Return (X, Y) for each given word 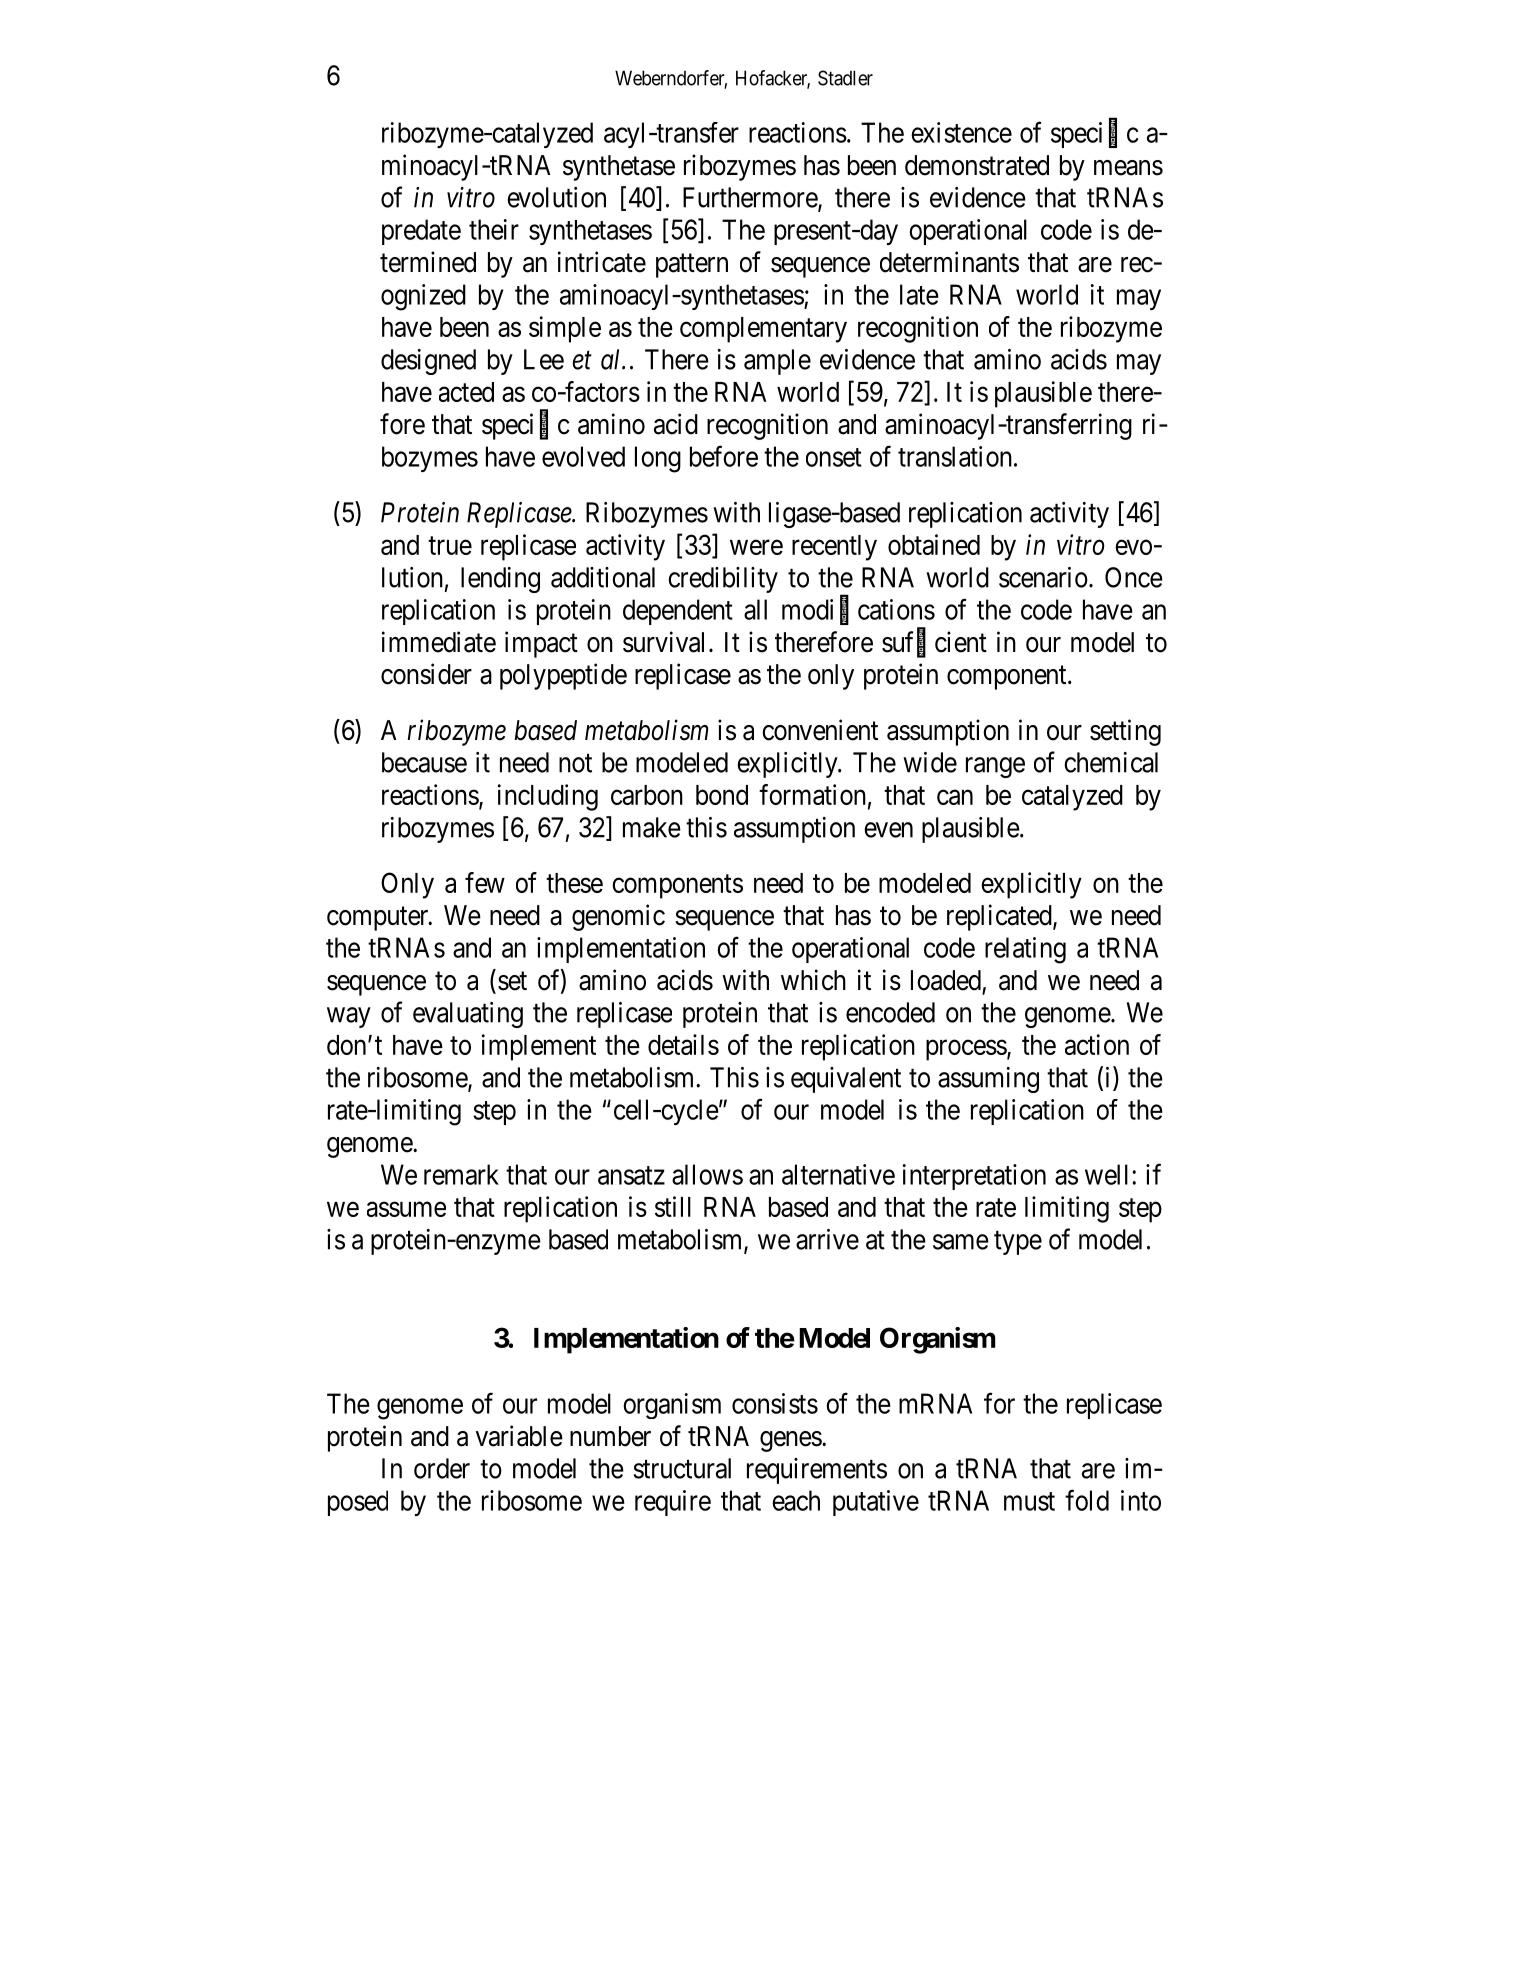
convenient (820, 730)
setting (1125, 732)
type (1018, 1243)
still (673, 1206)
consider (426, 674)
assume (406, 1209)
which (813, 980)
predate (421, 232)
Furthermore (751, 198)
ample (777, 362)
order (442, 1468)
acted (466, 392)
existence (961, 132)
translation (955, 456)
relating (1025, 950)
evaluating (468, 1015)
